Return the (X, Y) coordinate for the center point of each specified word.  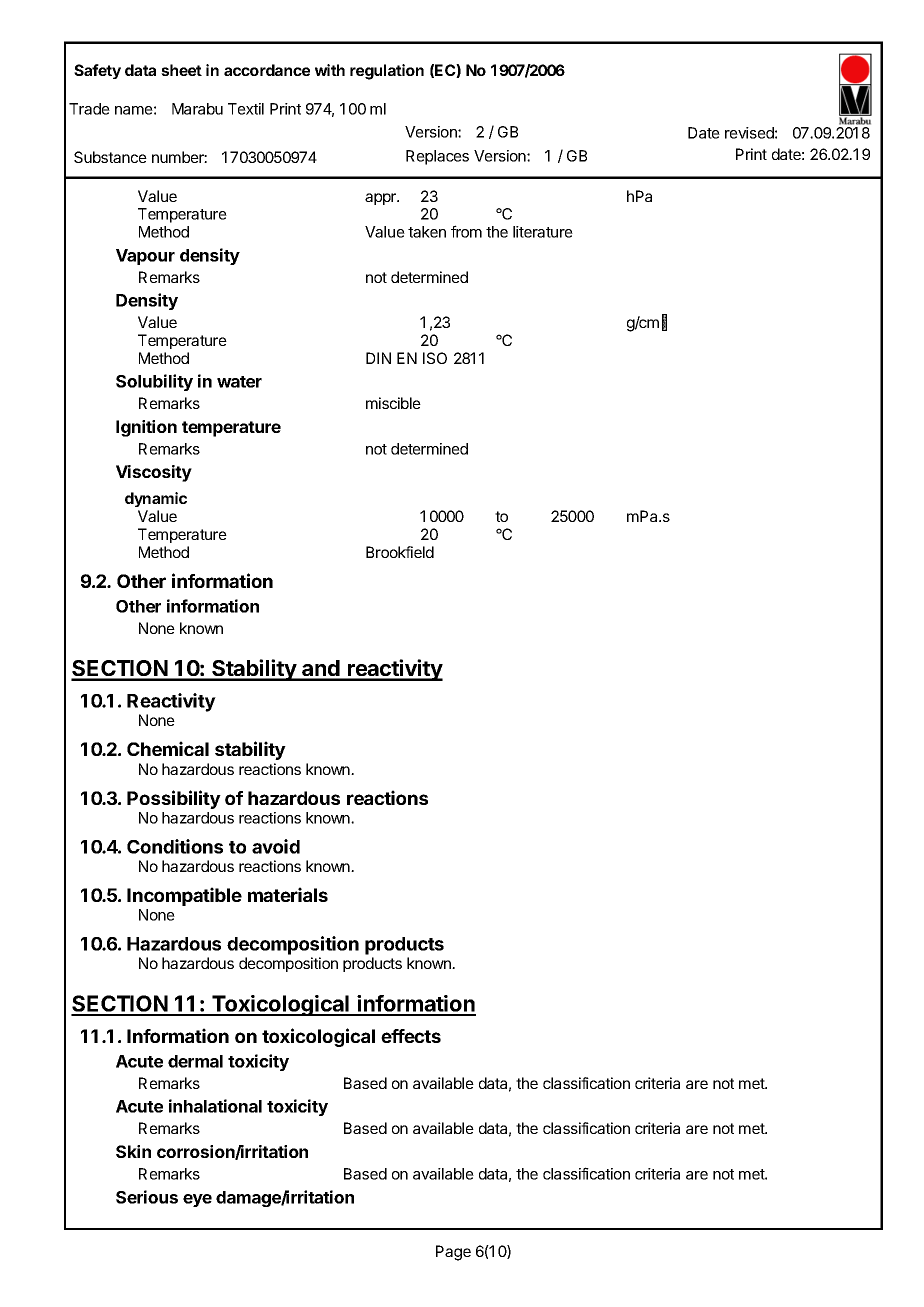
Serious (147, 1197)
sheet (181, 70)
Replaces (437, 157)
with (330, 70)
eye (197, 1200)
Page (453, 1253)
